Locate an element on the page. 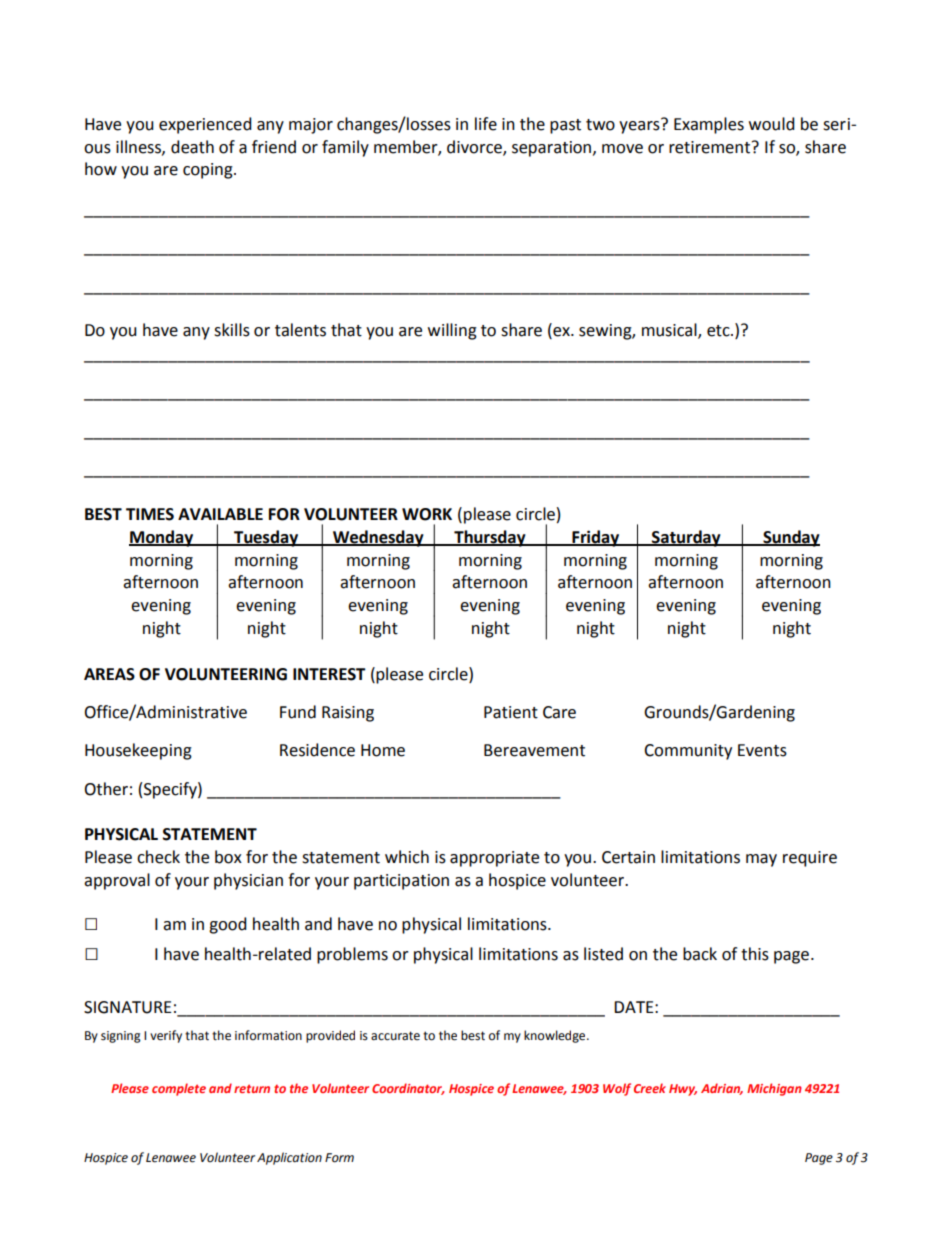  Saturday is located at coordinates (686, 538).
